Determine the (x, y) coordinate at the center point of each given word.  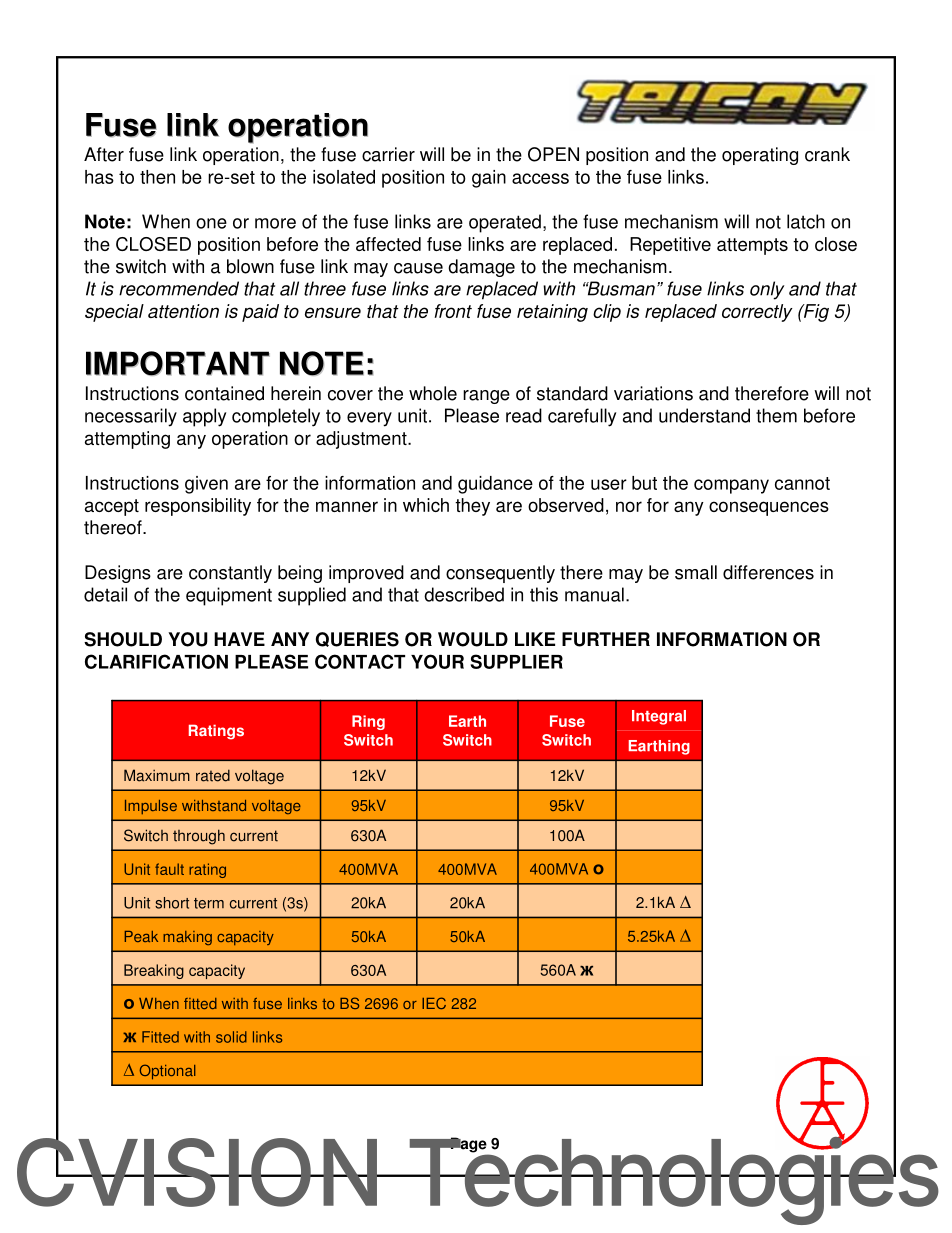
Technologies (672, 1181)
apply (204, 417)
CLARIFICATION (156, 661)
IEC (434, 1003)
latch (806, 221)
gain (489, 179)
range (486, 397)
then (157, 177)
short (172, 903)
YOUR (437, 661)
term (209, 903)
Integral (659, 717)
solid (231, 1037)
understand (704, 415)
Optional (167, 1072)
